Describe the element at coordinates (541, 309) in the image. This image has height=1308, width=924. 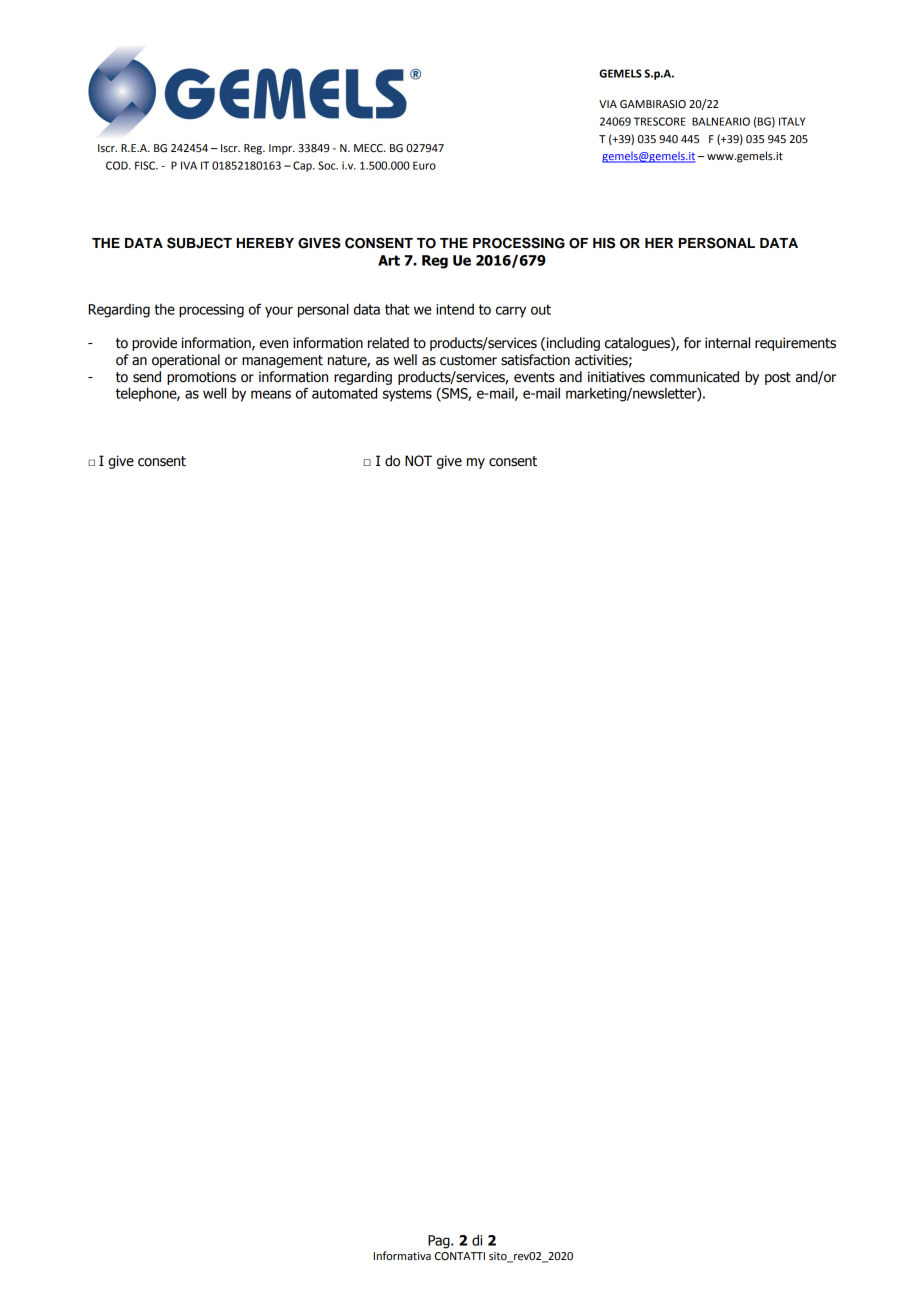
I see `out` at that location.
